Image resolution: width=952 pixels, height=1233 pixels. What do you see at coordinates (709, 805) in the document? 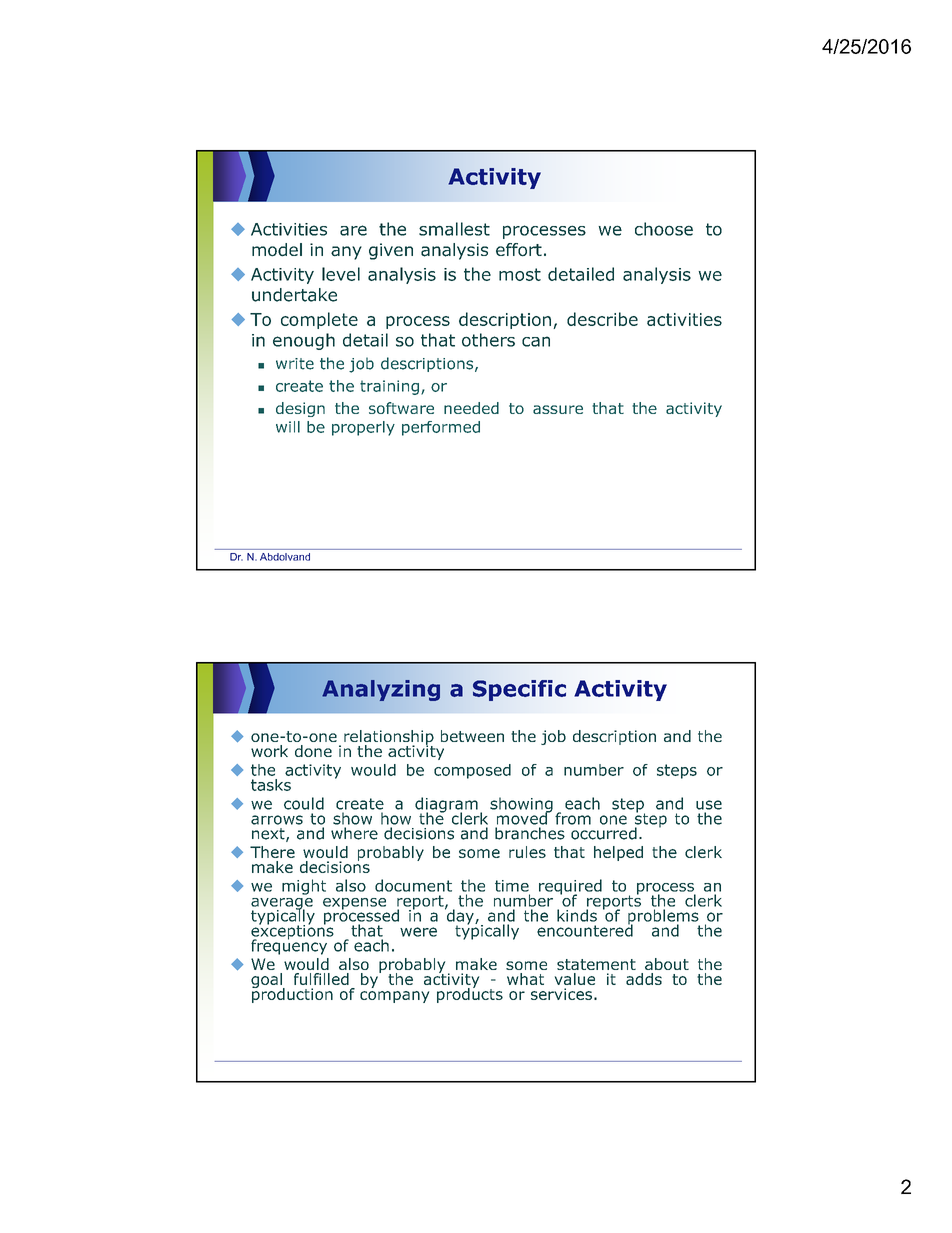
I see `use` at bounding box center [709, 805].
